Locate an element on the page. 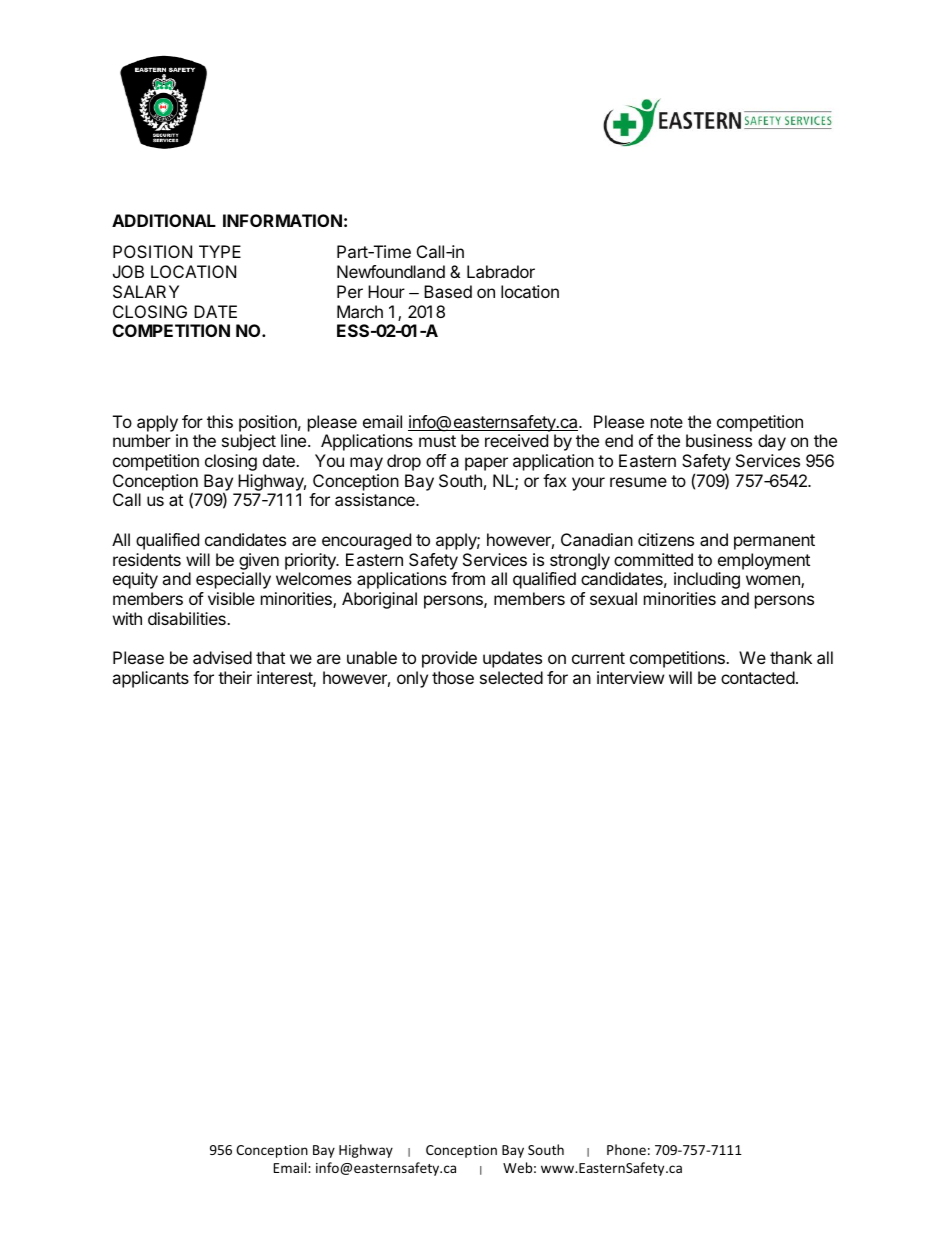 The image size is (952, 1233). selected is located at coordinates (511, 677).
